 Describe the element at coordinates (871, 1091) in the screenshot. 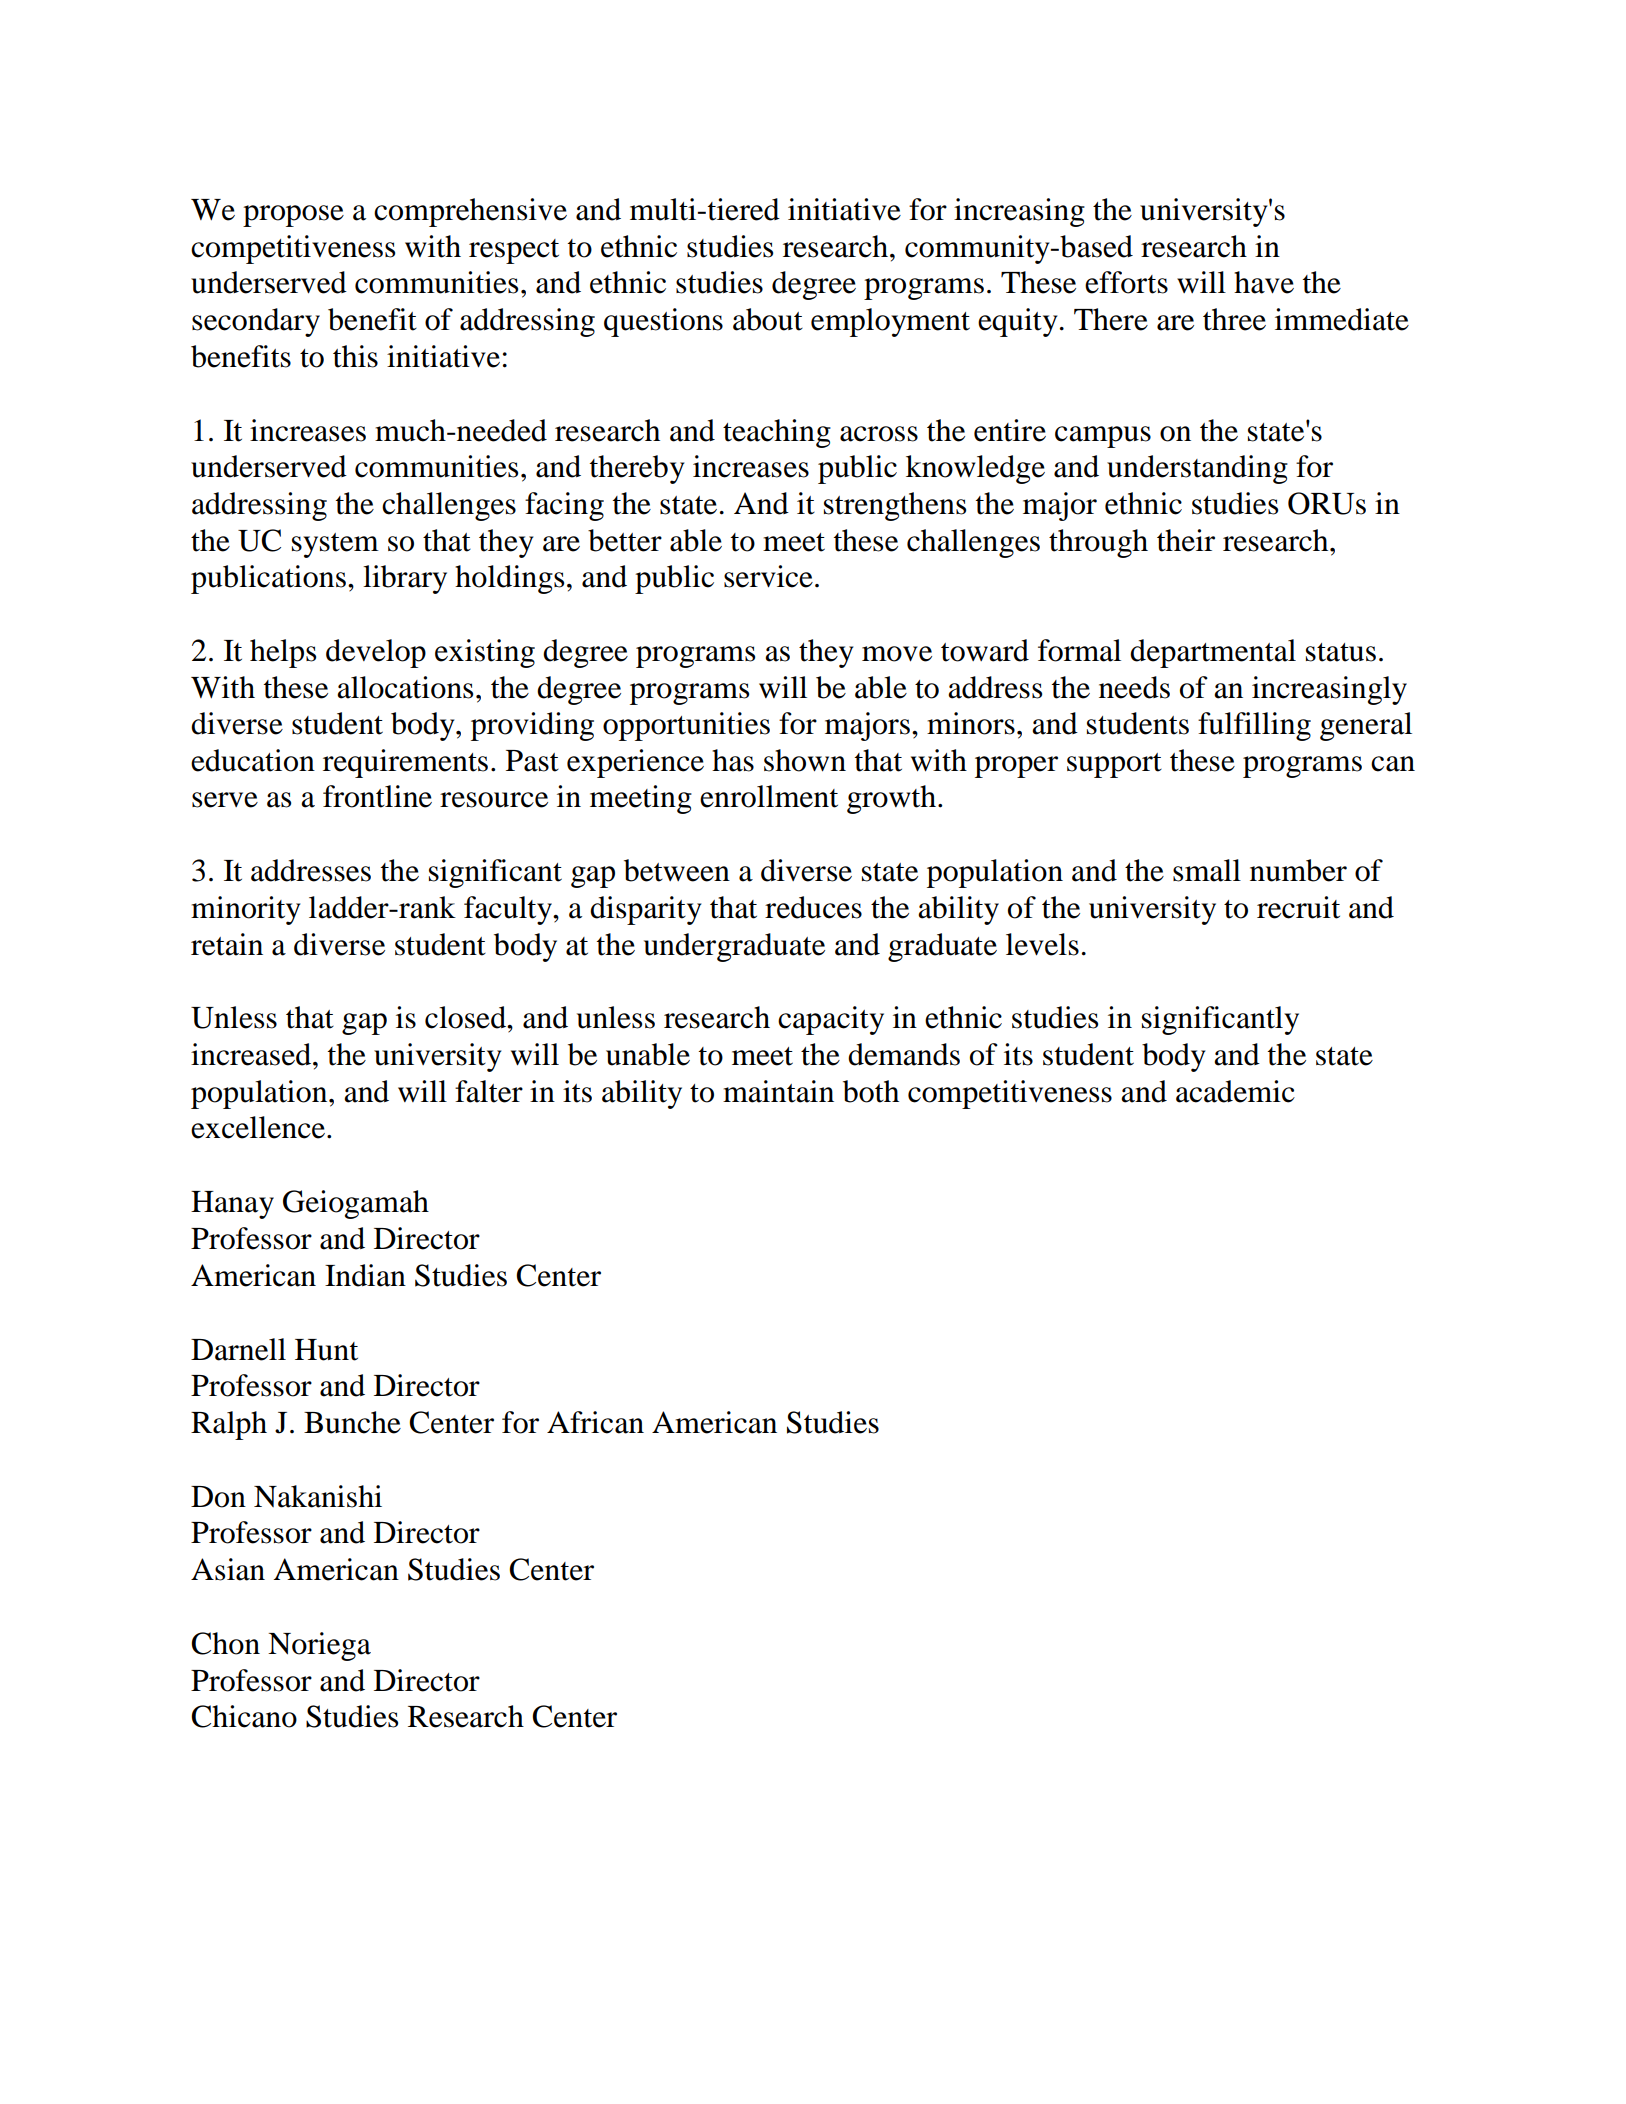

I see `both` at that location.
